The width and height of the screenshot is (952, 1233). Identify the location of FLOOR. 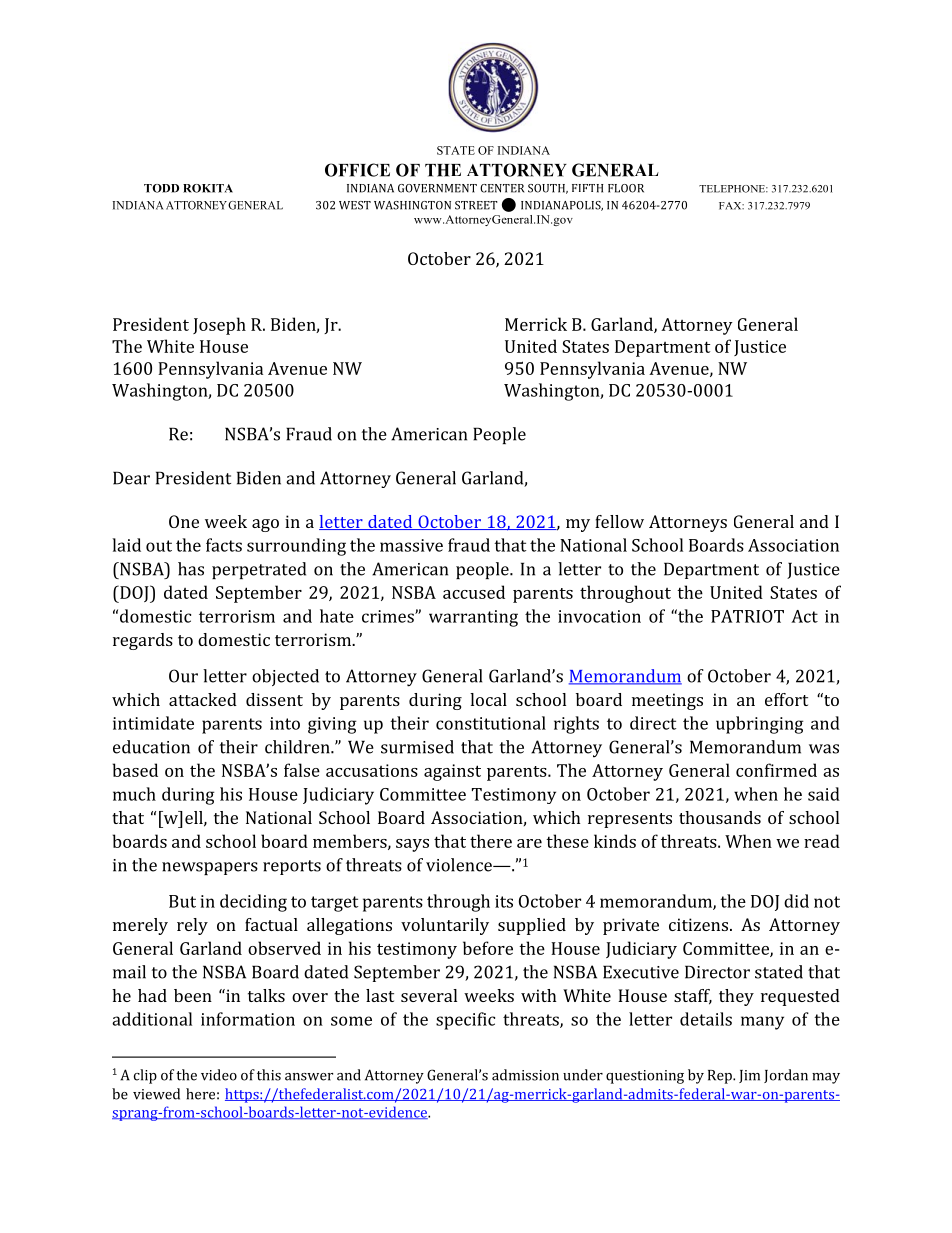
(626, 188).
